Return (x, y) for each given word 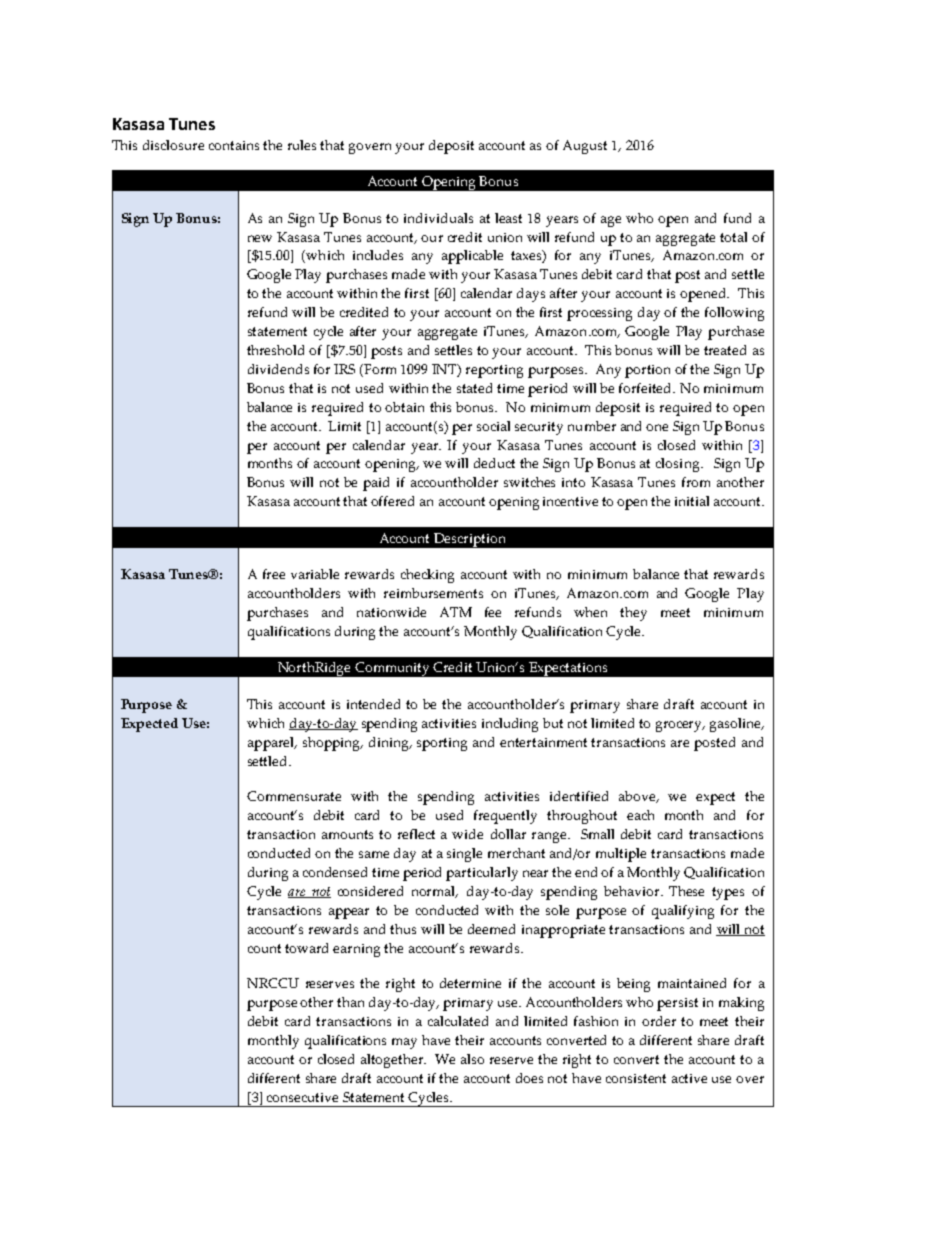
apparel (272, 744)
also (472, 1059)
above (638, 797)
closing (679, 465)
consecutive (302, 1097)
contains (234, 145)
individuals (438, 218)
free (274, 574)
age (611, 221)
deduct (494, 463)
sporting (442, 744)
